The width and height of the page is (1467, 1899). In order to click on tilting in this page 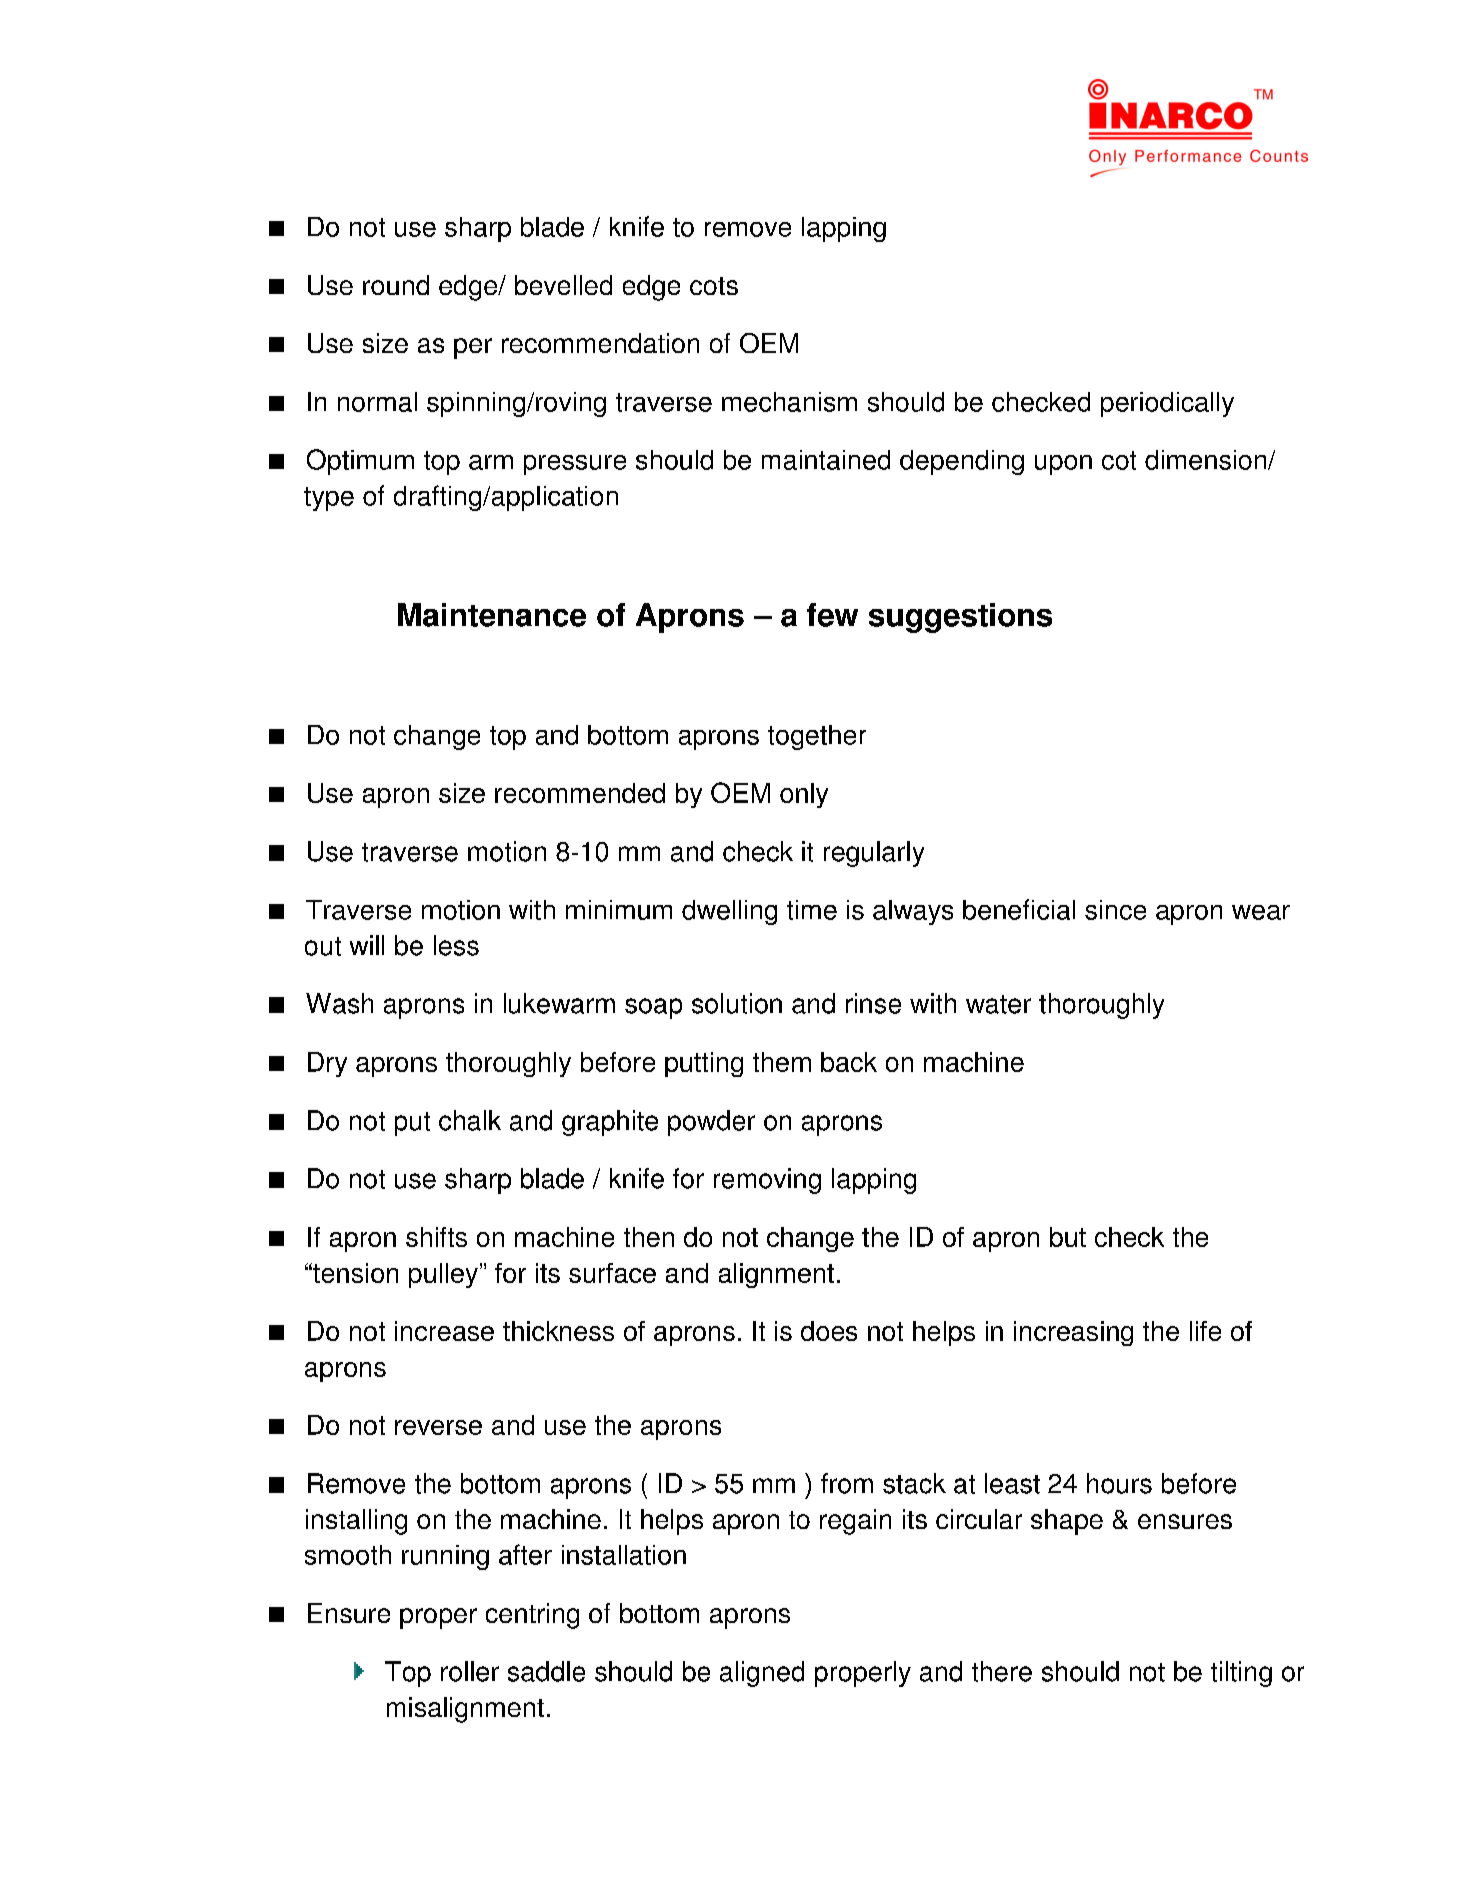, I will do `click(1241, 1674)`.
